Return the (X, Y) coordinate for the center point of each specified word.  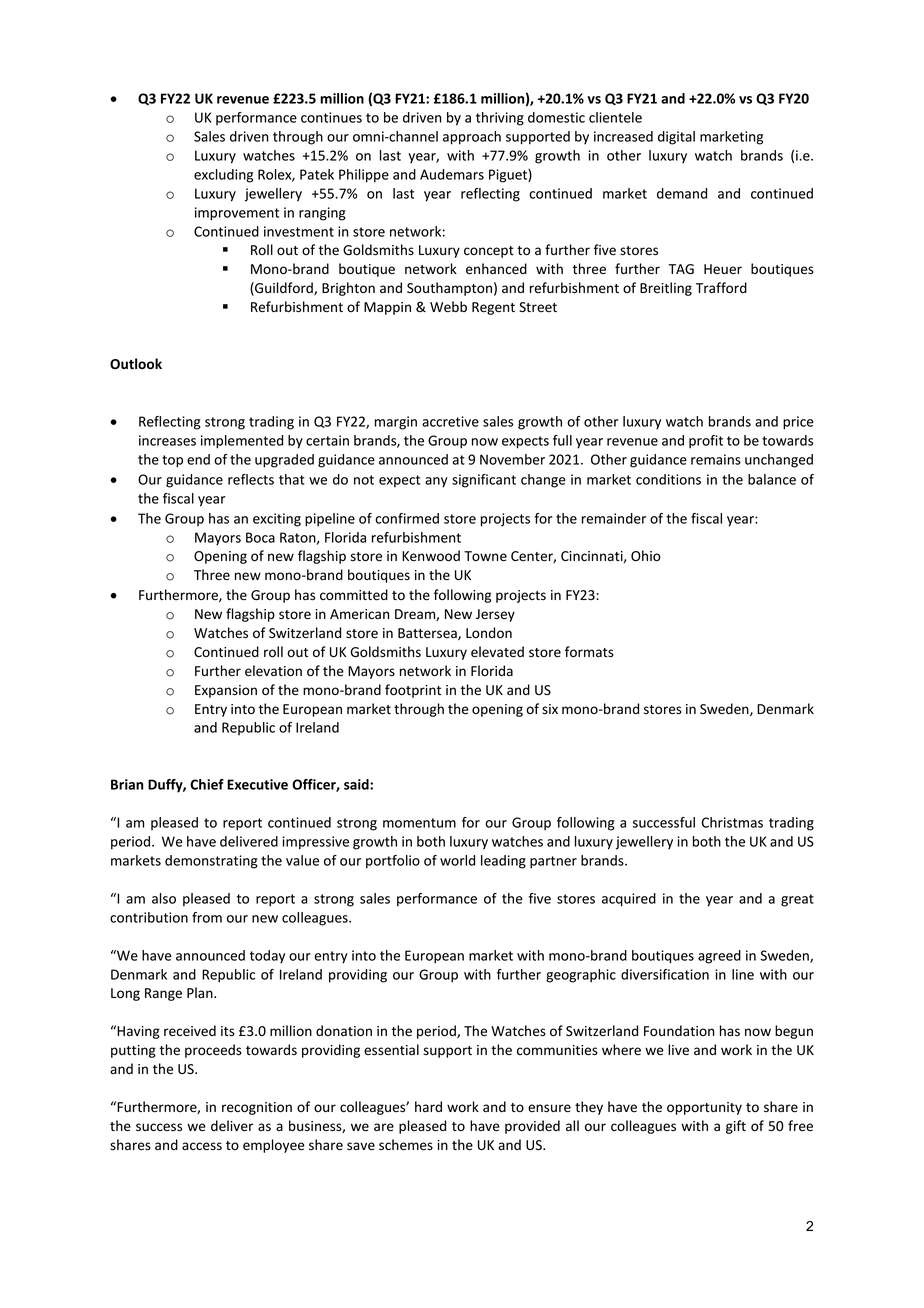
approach (472, 138)
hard (428, 1106)
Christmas (732, 822)
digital (676, 138)
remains (716, 459)
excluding (223, 176)
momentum (419, 823)
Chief (207, 784)
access (202, 1146)
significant (484, 481)
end (198, 459)
